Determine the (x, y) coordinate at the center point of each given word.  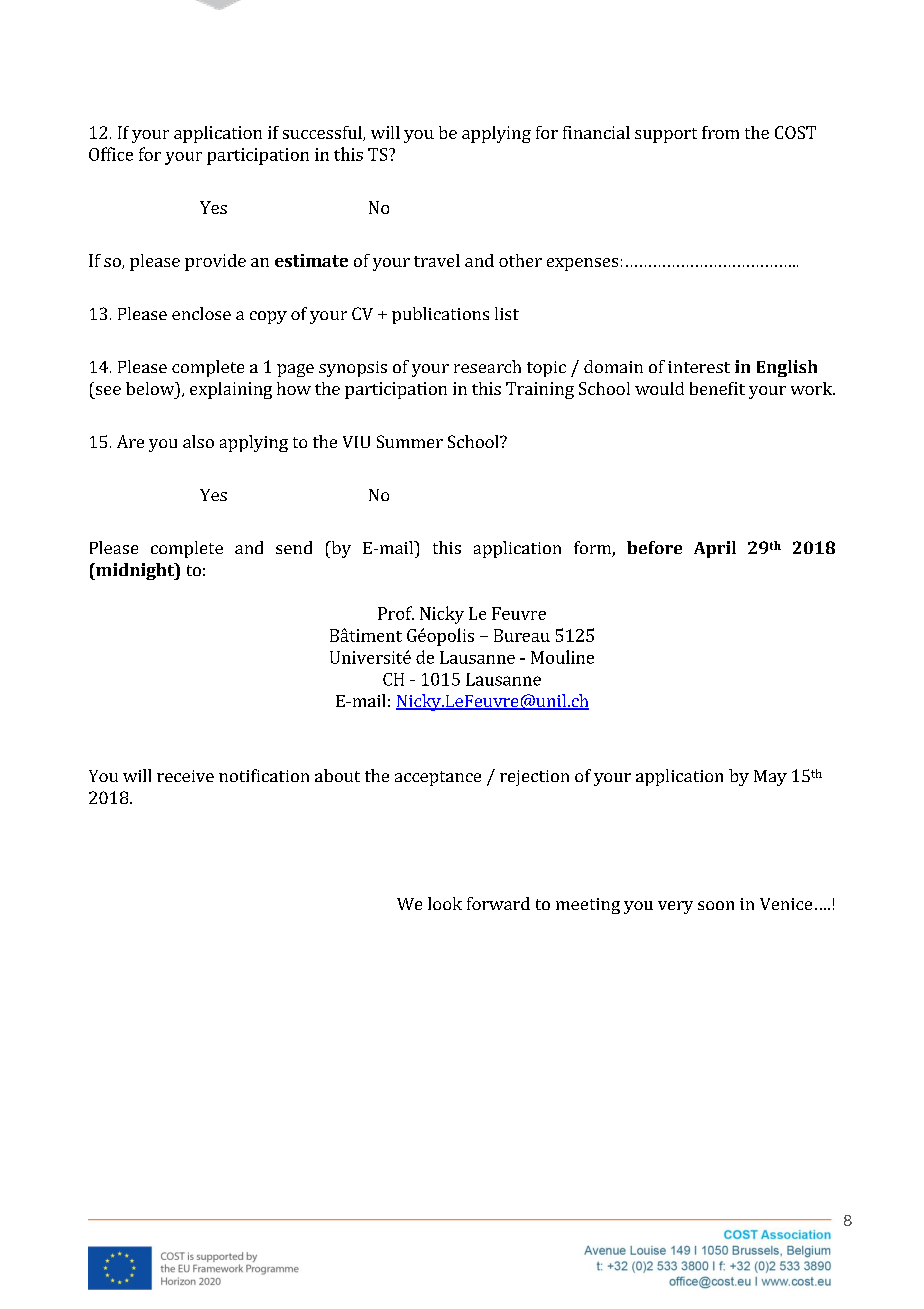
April (715, 549)
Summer (410, 441)
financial (596, 132)
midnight (135, 571)
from (720, 132)
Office (111, 154)
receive (185, 776)
